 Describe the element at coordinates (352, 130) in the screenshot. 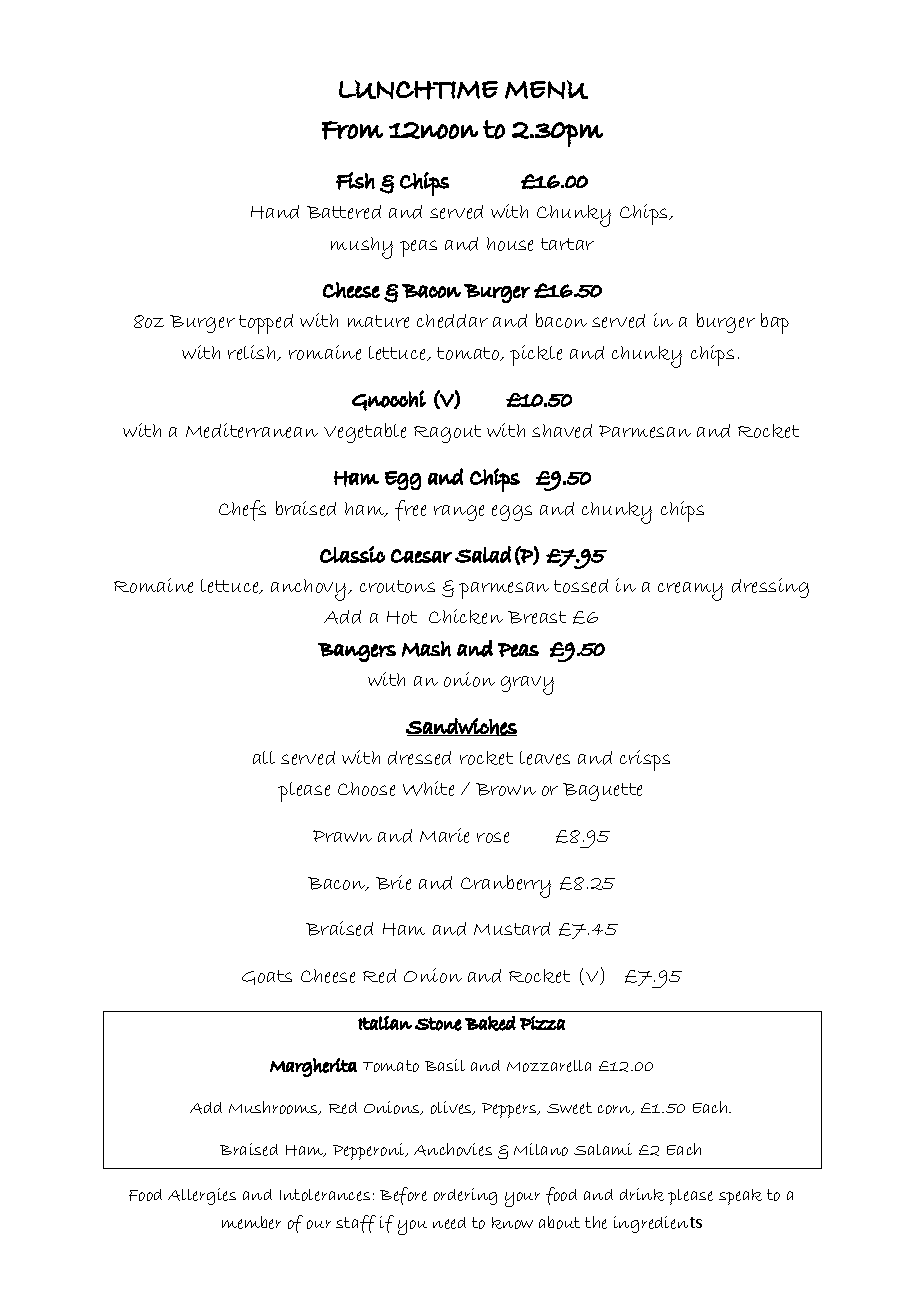

I see `From` at that location.
